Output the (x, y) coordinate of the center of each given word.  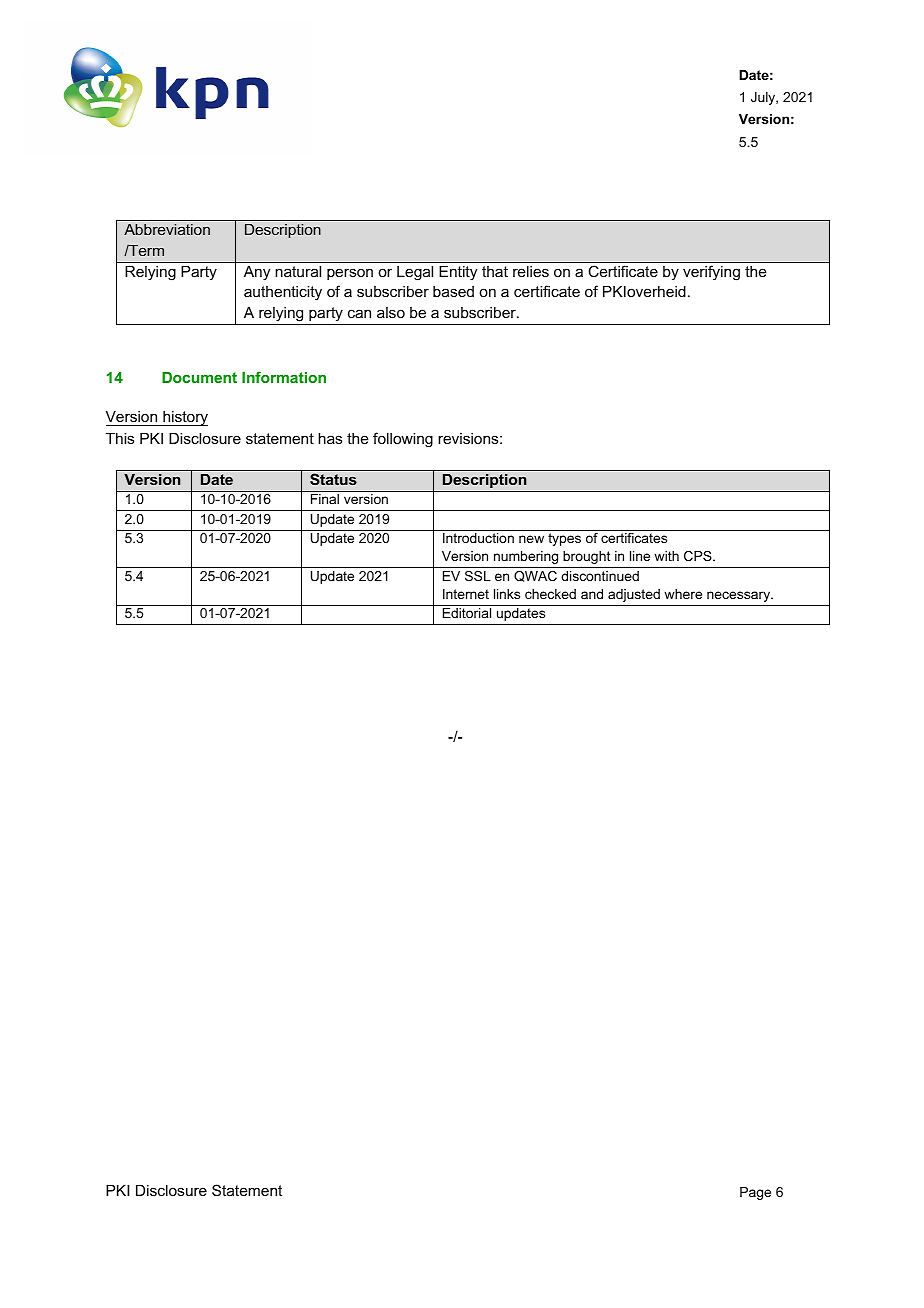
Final (325, 499)
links (507, 594)
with (666, 556)
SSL (478, 576)
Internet (466, 594)
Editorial (467, 613)
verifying (711, 273)
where (683, 594)
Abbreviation (167, 229)
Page (755, 1193)
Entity (458, 273)
